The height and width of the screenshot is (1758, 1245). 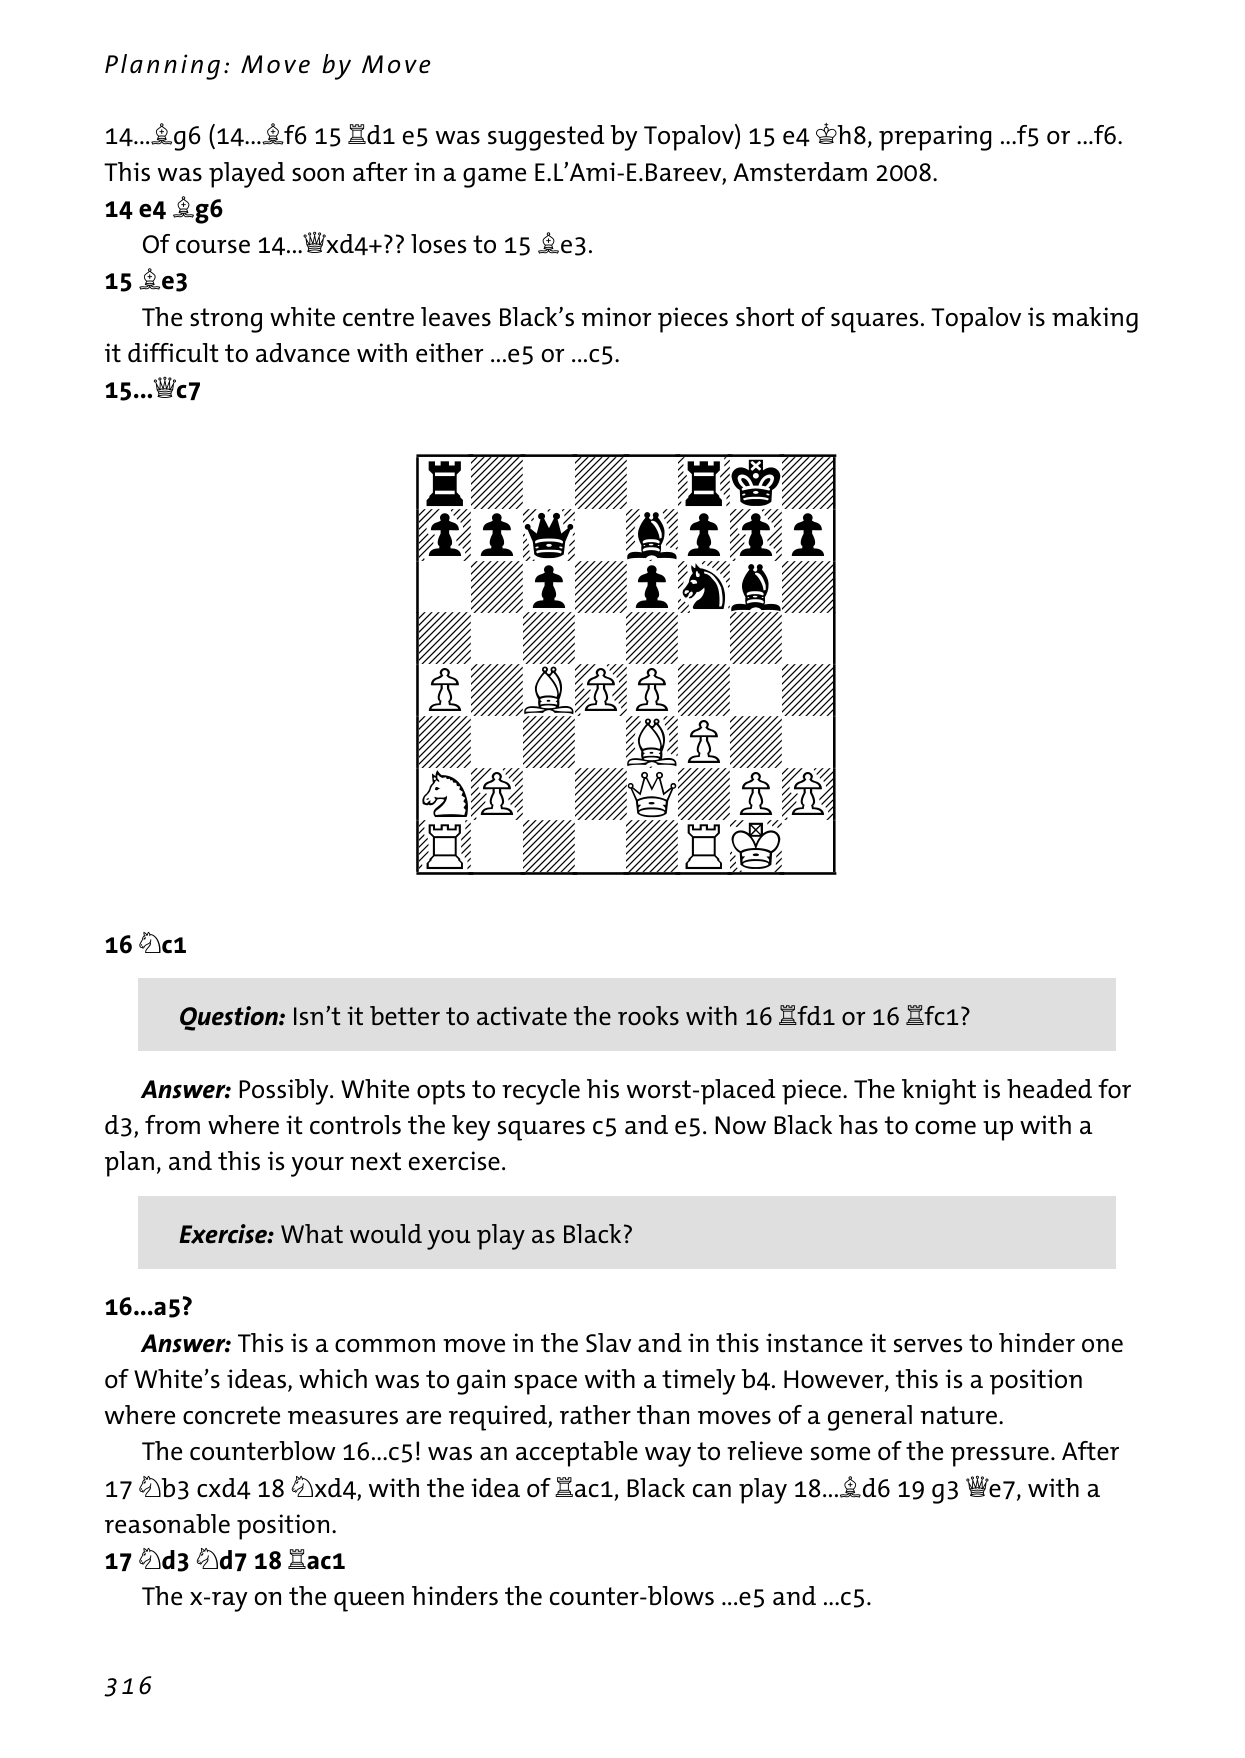 I want to click on pressure, so click(x=1000, y=1457).
